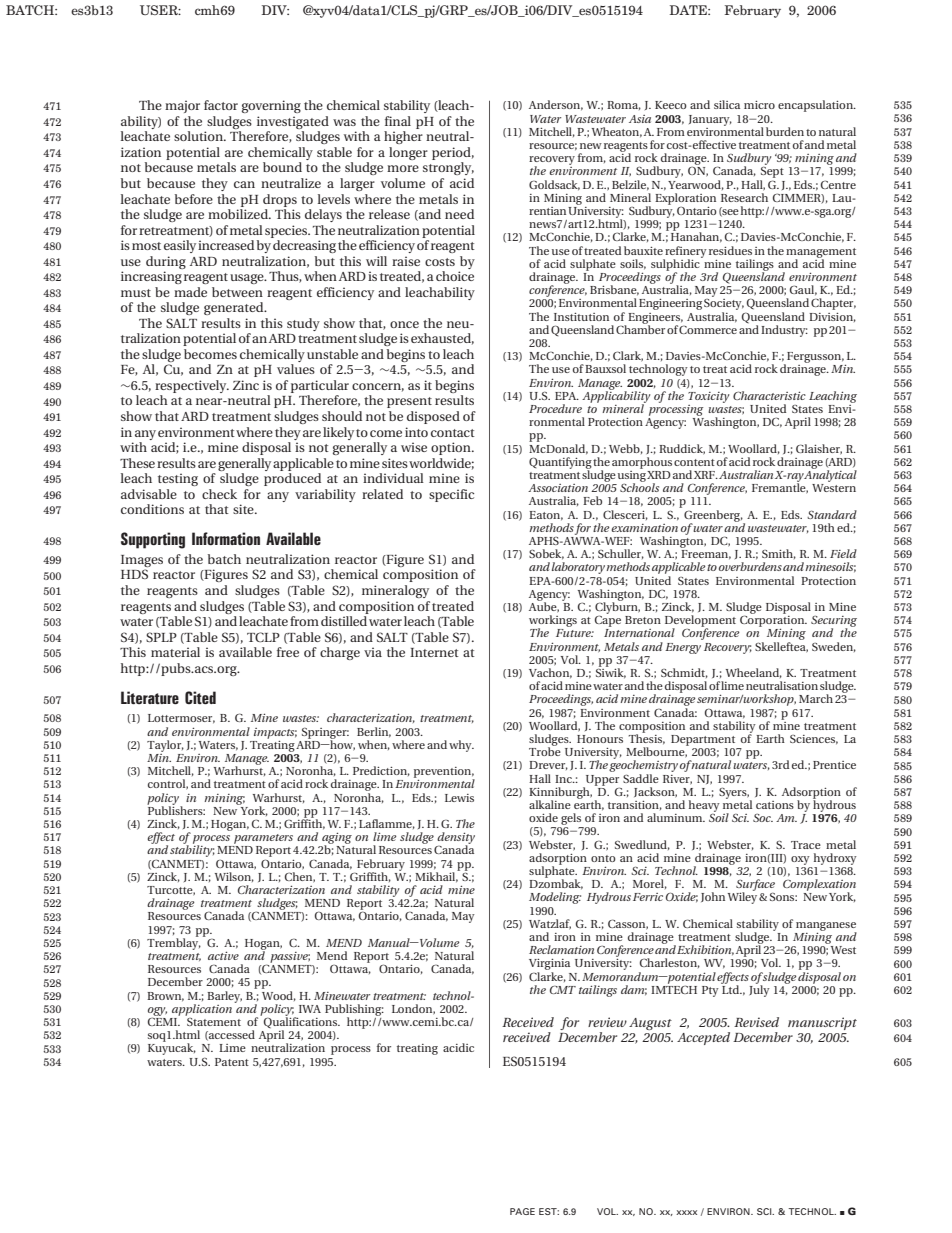 The height and width of the screenshot is (1233, 952). What do you see at coordinates (773, 621) in the screenshot?
I see `Corporation` at bounding box center [773, 621].
